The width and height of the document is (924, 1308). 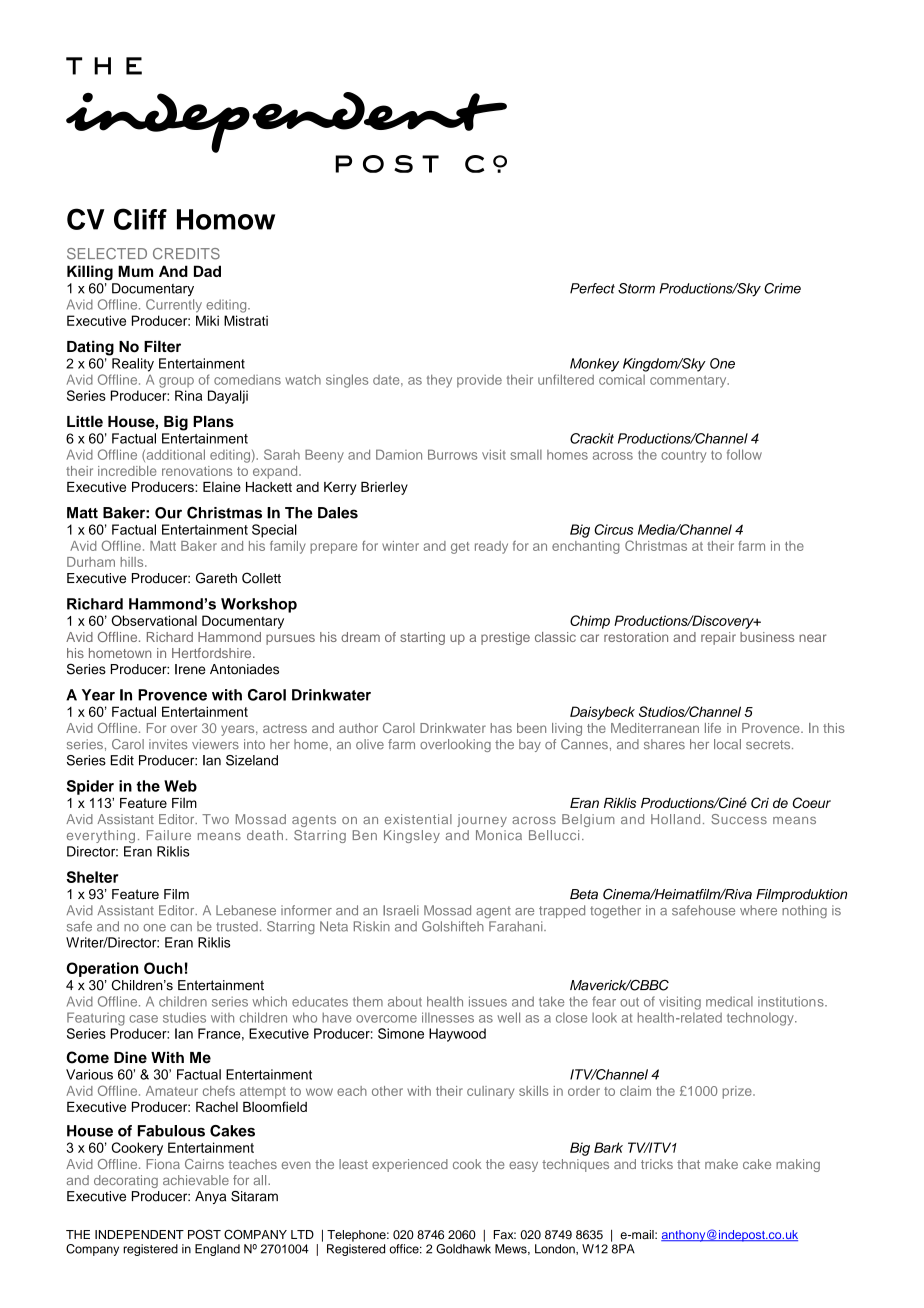 I want to click on Elaine, so click(x=222, y=487).
